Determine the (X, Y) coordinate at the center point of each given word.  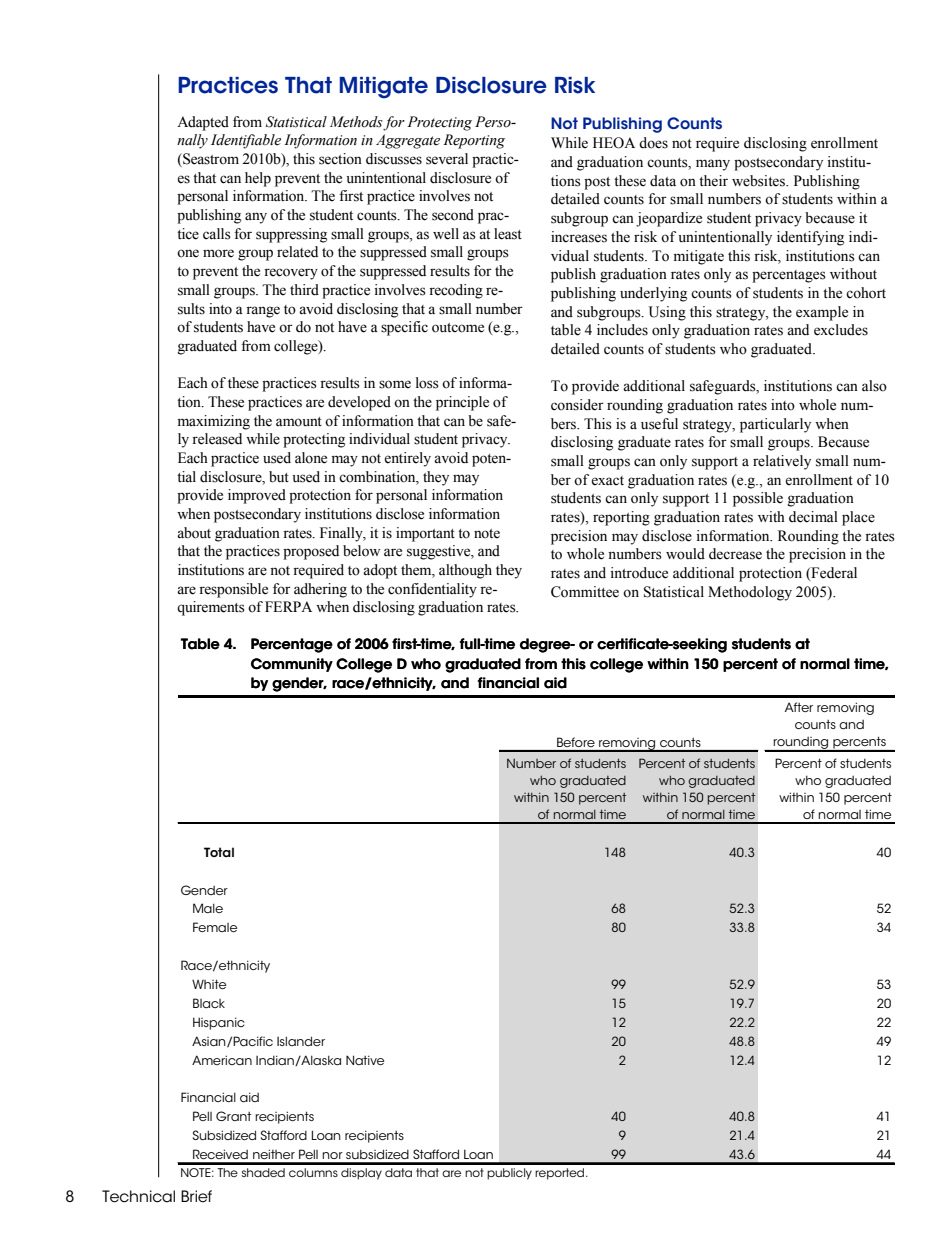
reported (561, 1174)
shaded (263, 1172)
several (447, 159)
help (258, 179)
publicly (509, 1174)
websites (759, 181)
